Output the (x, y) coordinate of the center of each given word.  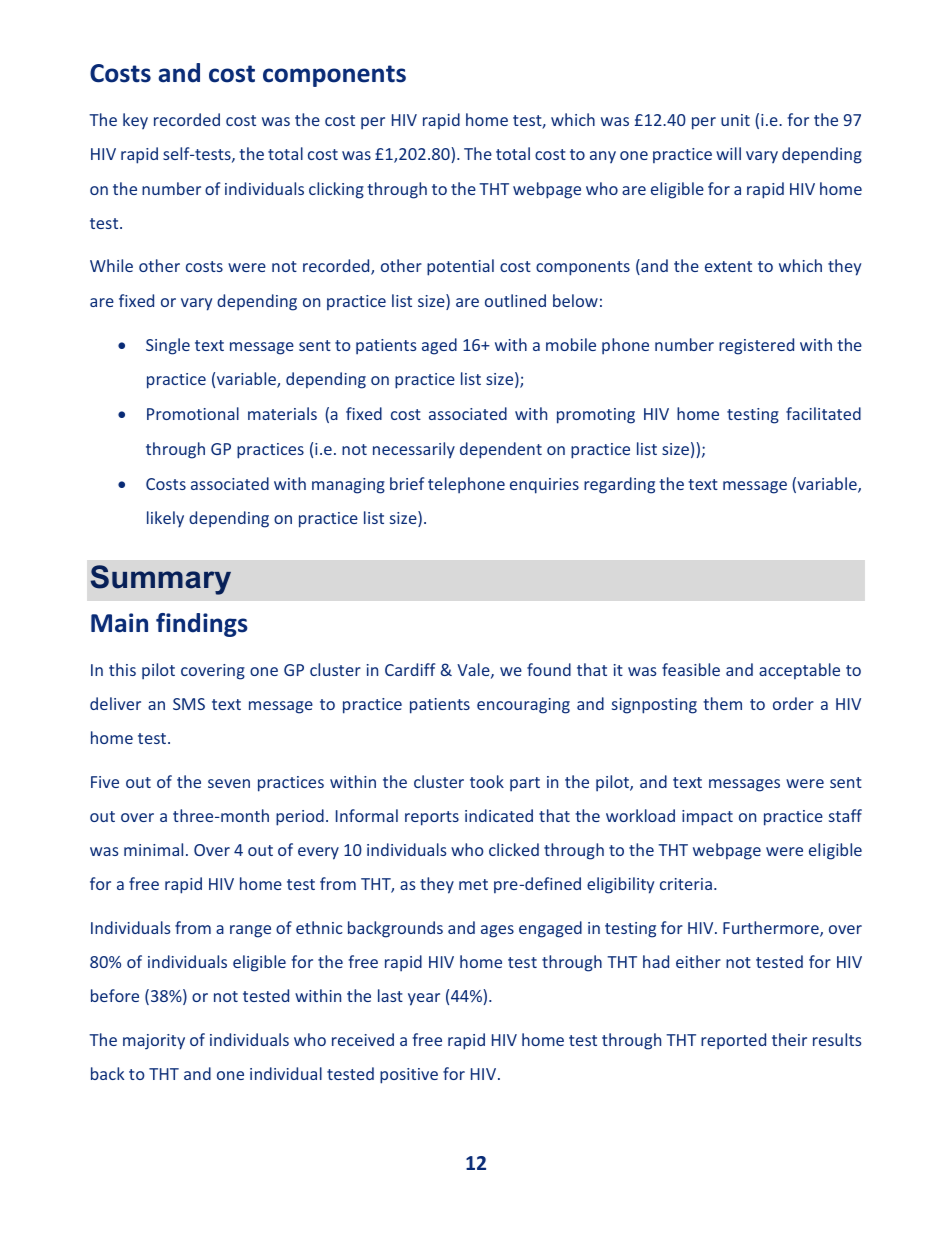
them (722, 703)
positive (409, 1076)
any (603, 157)
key (135, 121)
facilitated (823, 413)
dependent (501, 450)
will (728, 153)
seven (229, 783)
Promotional (193, 413)
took (487, 781)
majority (154, 1042)
